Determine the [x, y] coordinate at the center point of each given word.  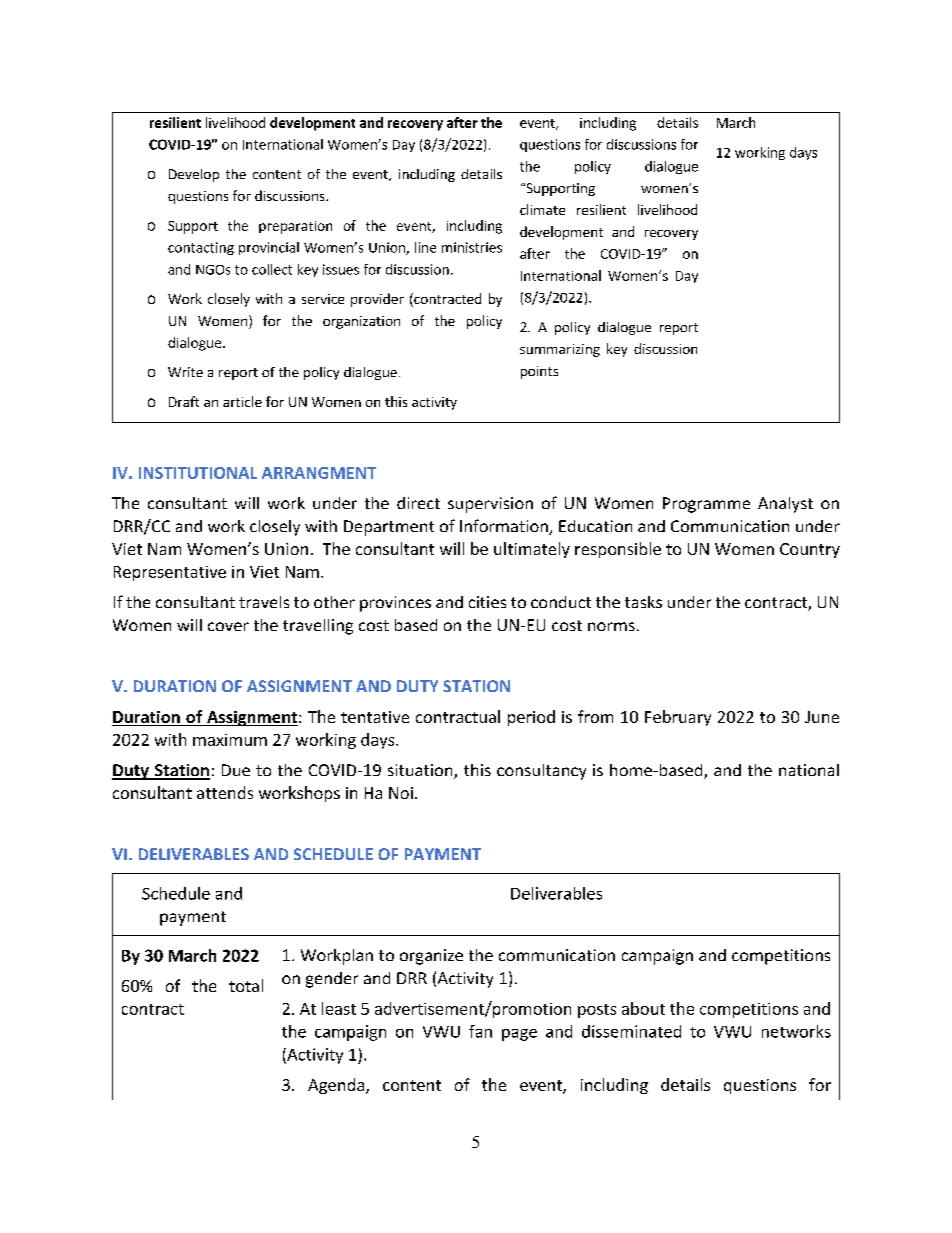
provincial [269, 248]
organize [431, 957]
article [242, 401]
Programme [706, 505]
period [531, 718]
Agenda [336, 1086]
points [539, 372]
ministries [472, 247]
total [246, 985]
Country [810, 550]
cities [487, 602]
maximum [230, 740]
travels [264, 602]
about [643, 1008]
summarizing [560, 350]
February [678, 718]
